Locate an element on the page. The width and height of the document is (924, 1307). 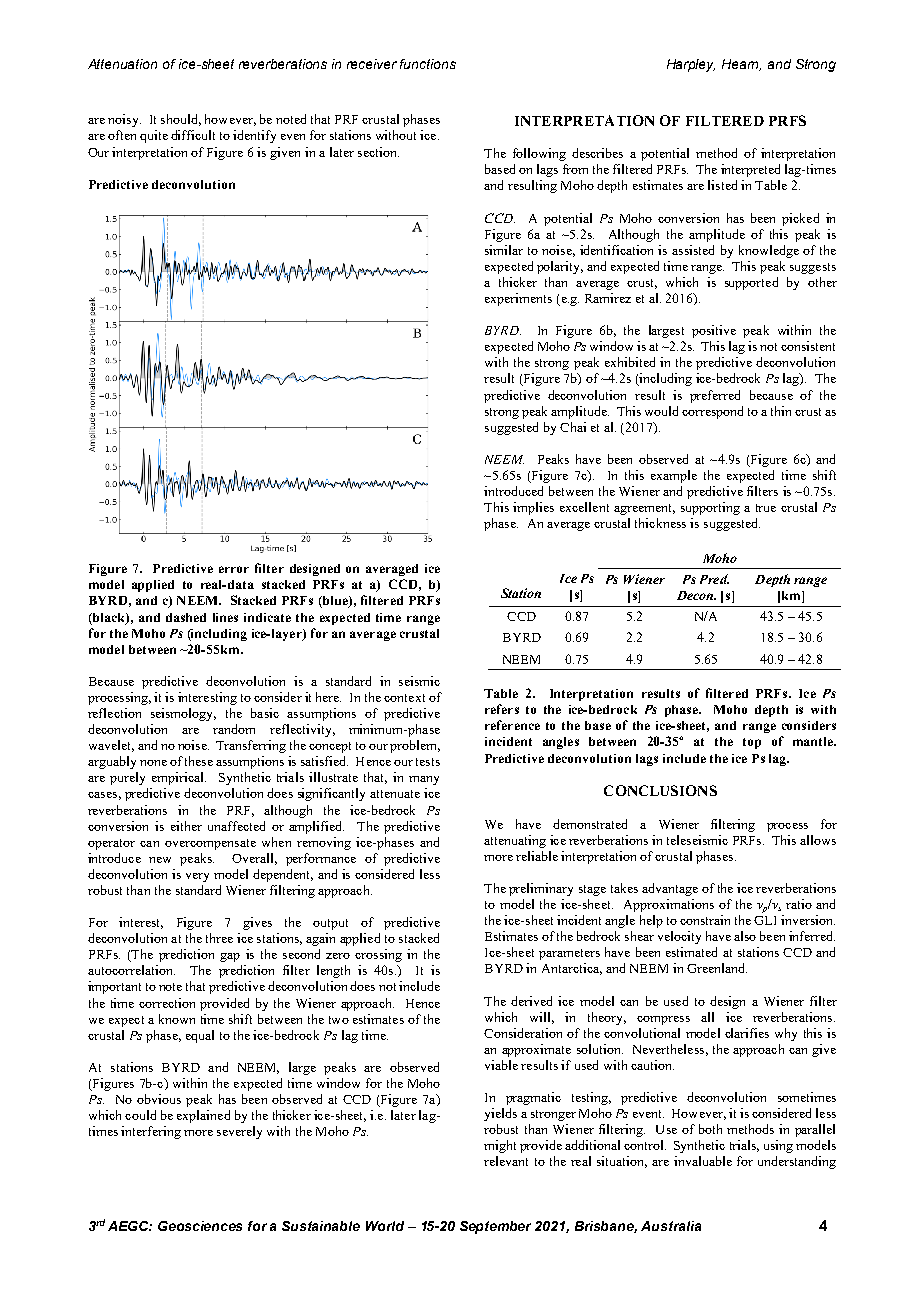
Hearn is located at coordinates (741, 65).
